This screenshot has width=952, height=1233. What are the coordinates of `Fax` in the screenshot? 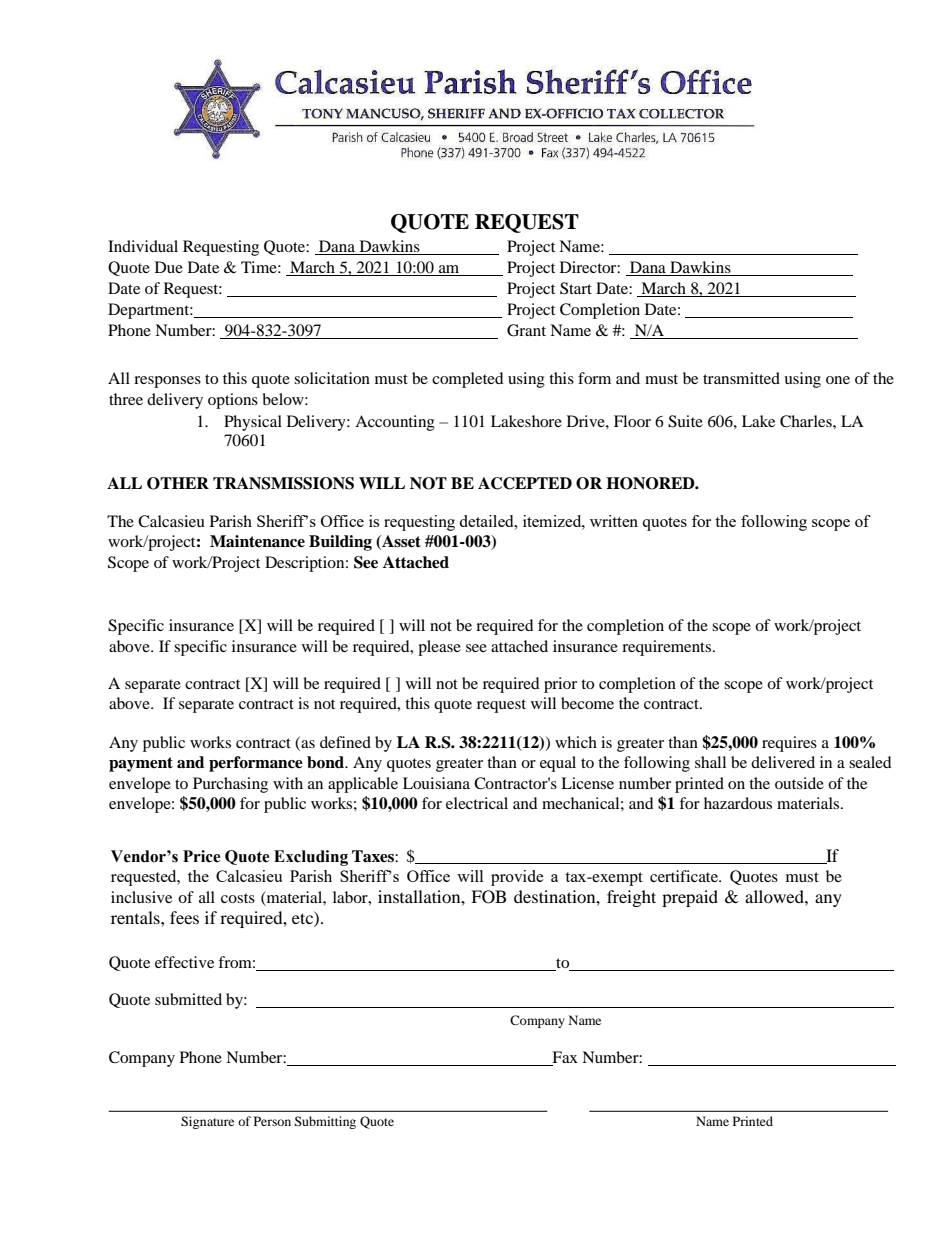 It's located at (565, 1057).
